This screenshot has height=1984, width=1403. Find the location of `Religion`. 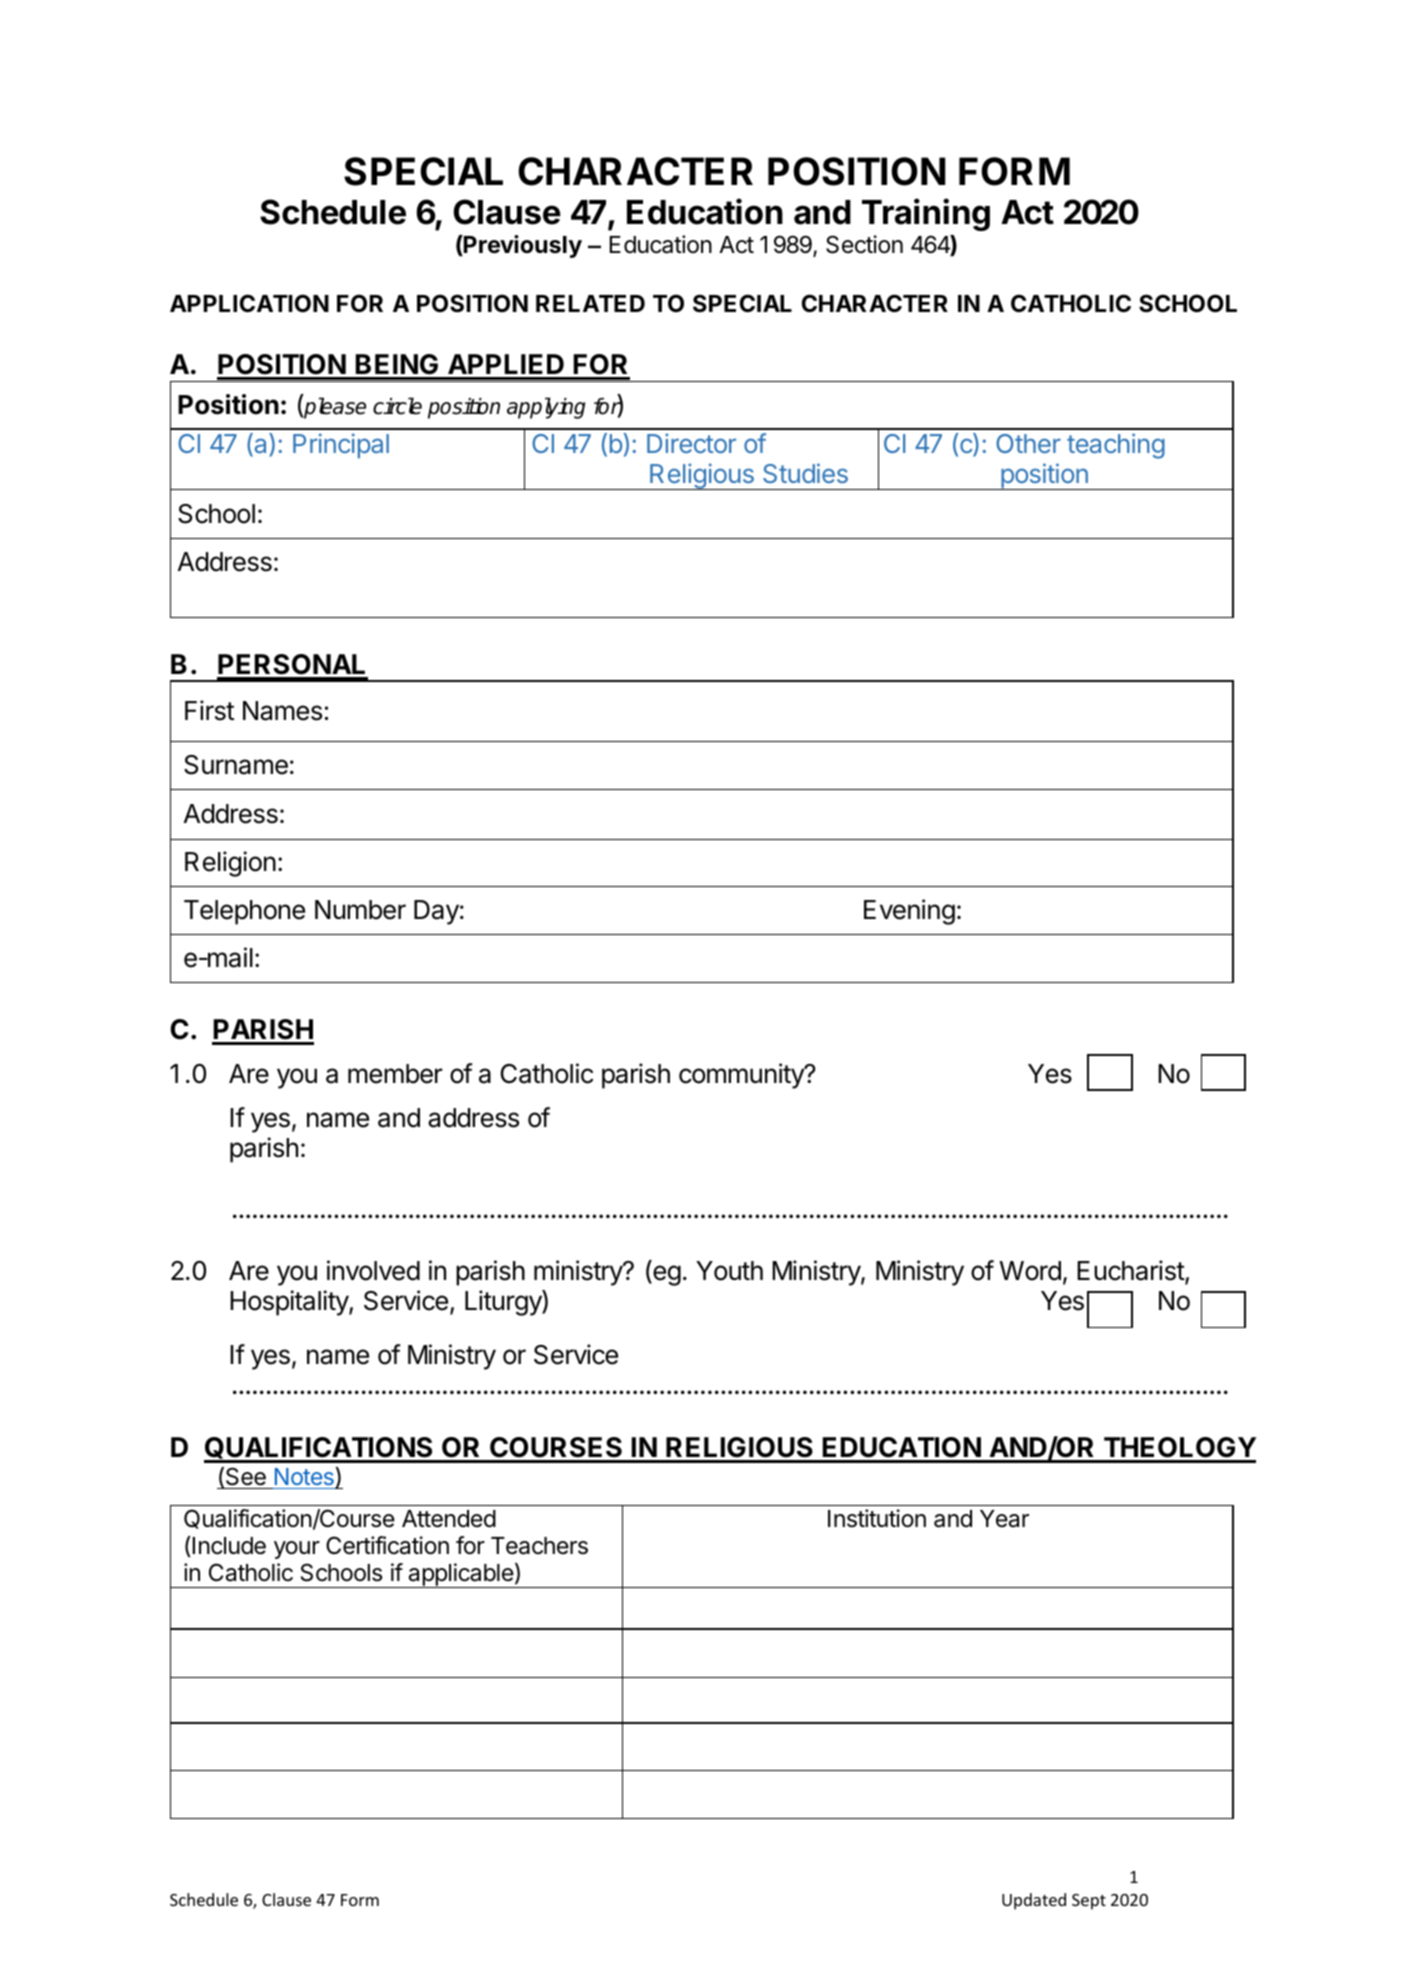

Religion is located at coordinates (230, 864).
